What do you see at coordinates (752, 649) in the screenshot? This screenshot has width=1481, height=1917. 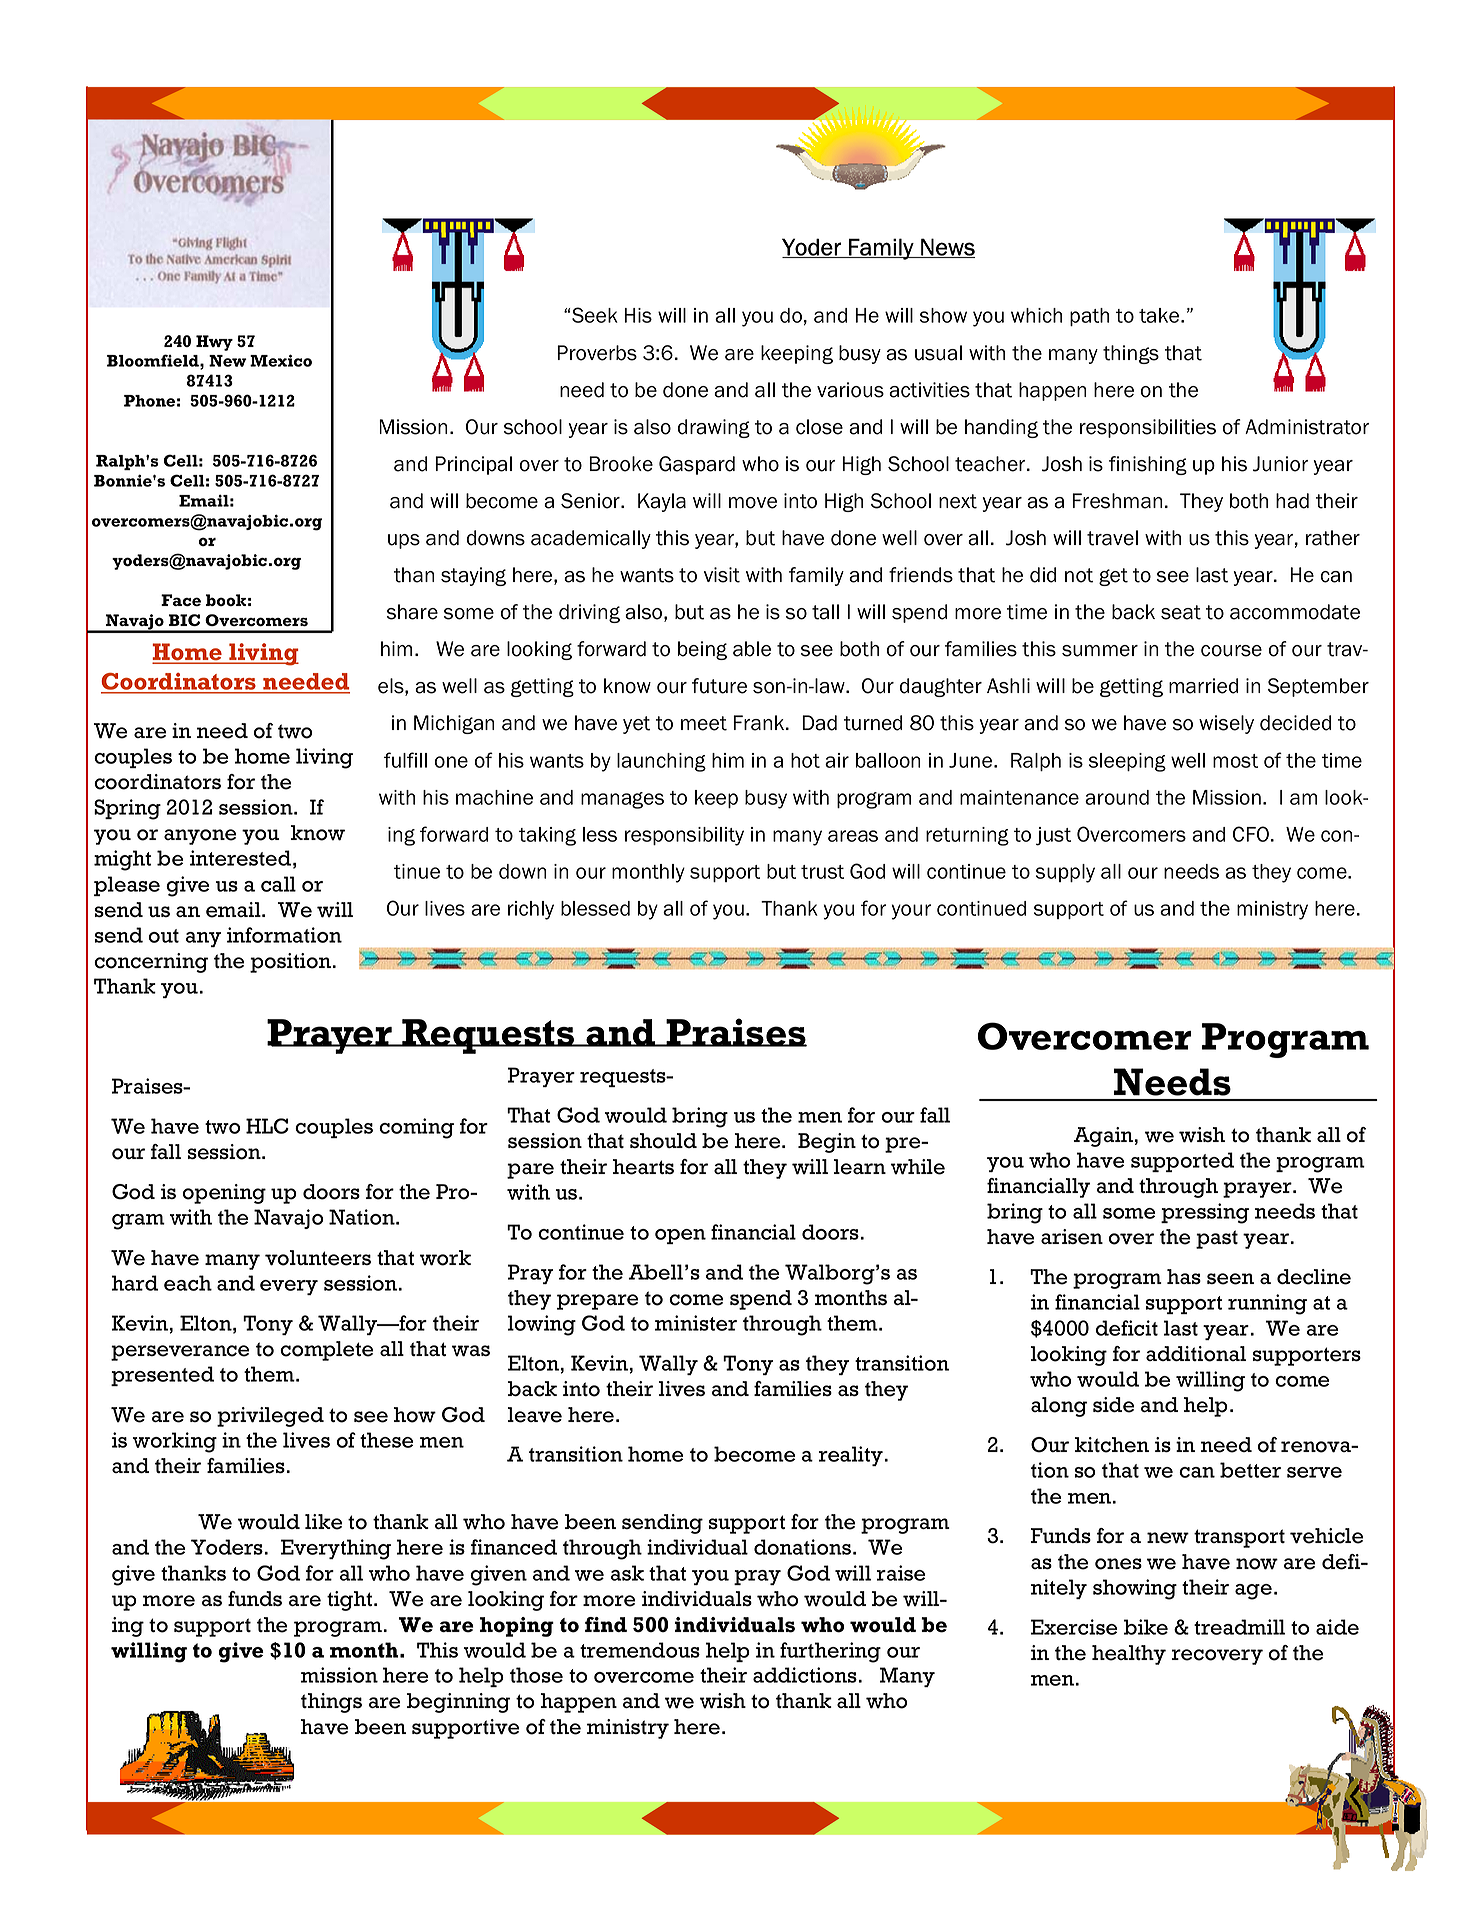 I see `able` at bounding box center [752, 649].
